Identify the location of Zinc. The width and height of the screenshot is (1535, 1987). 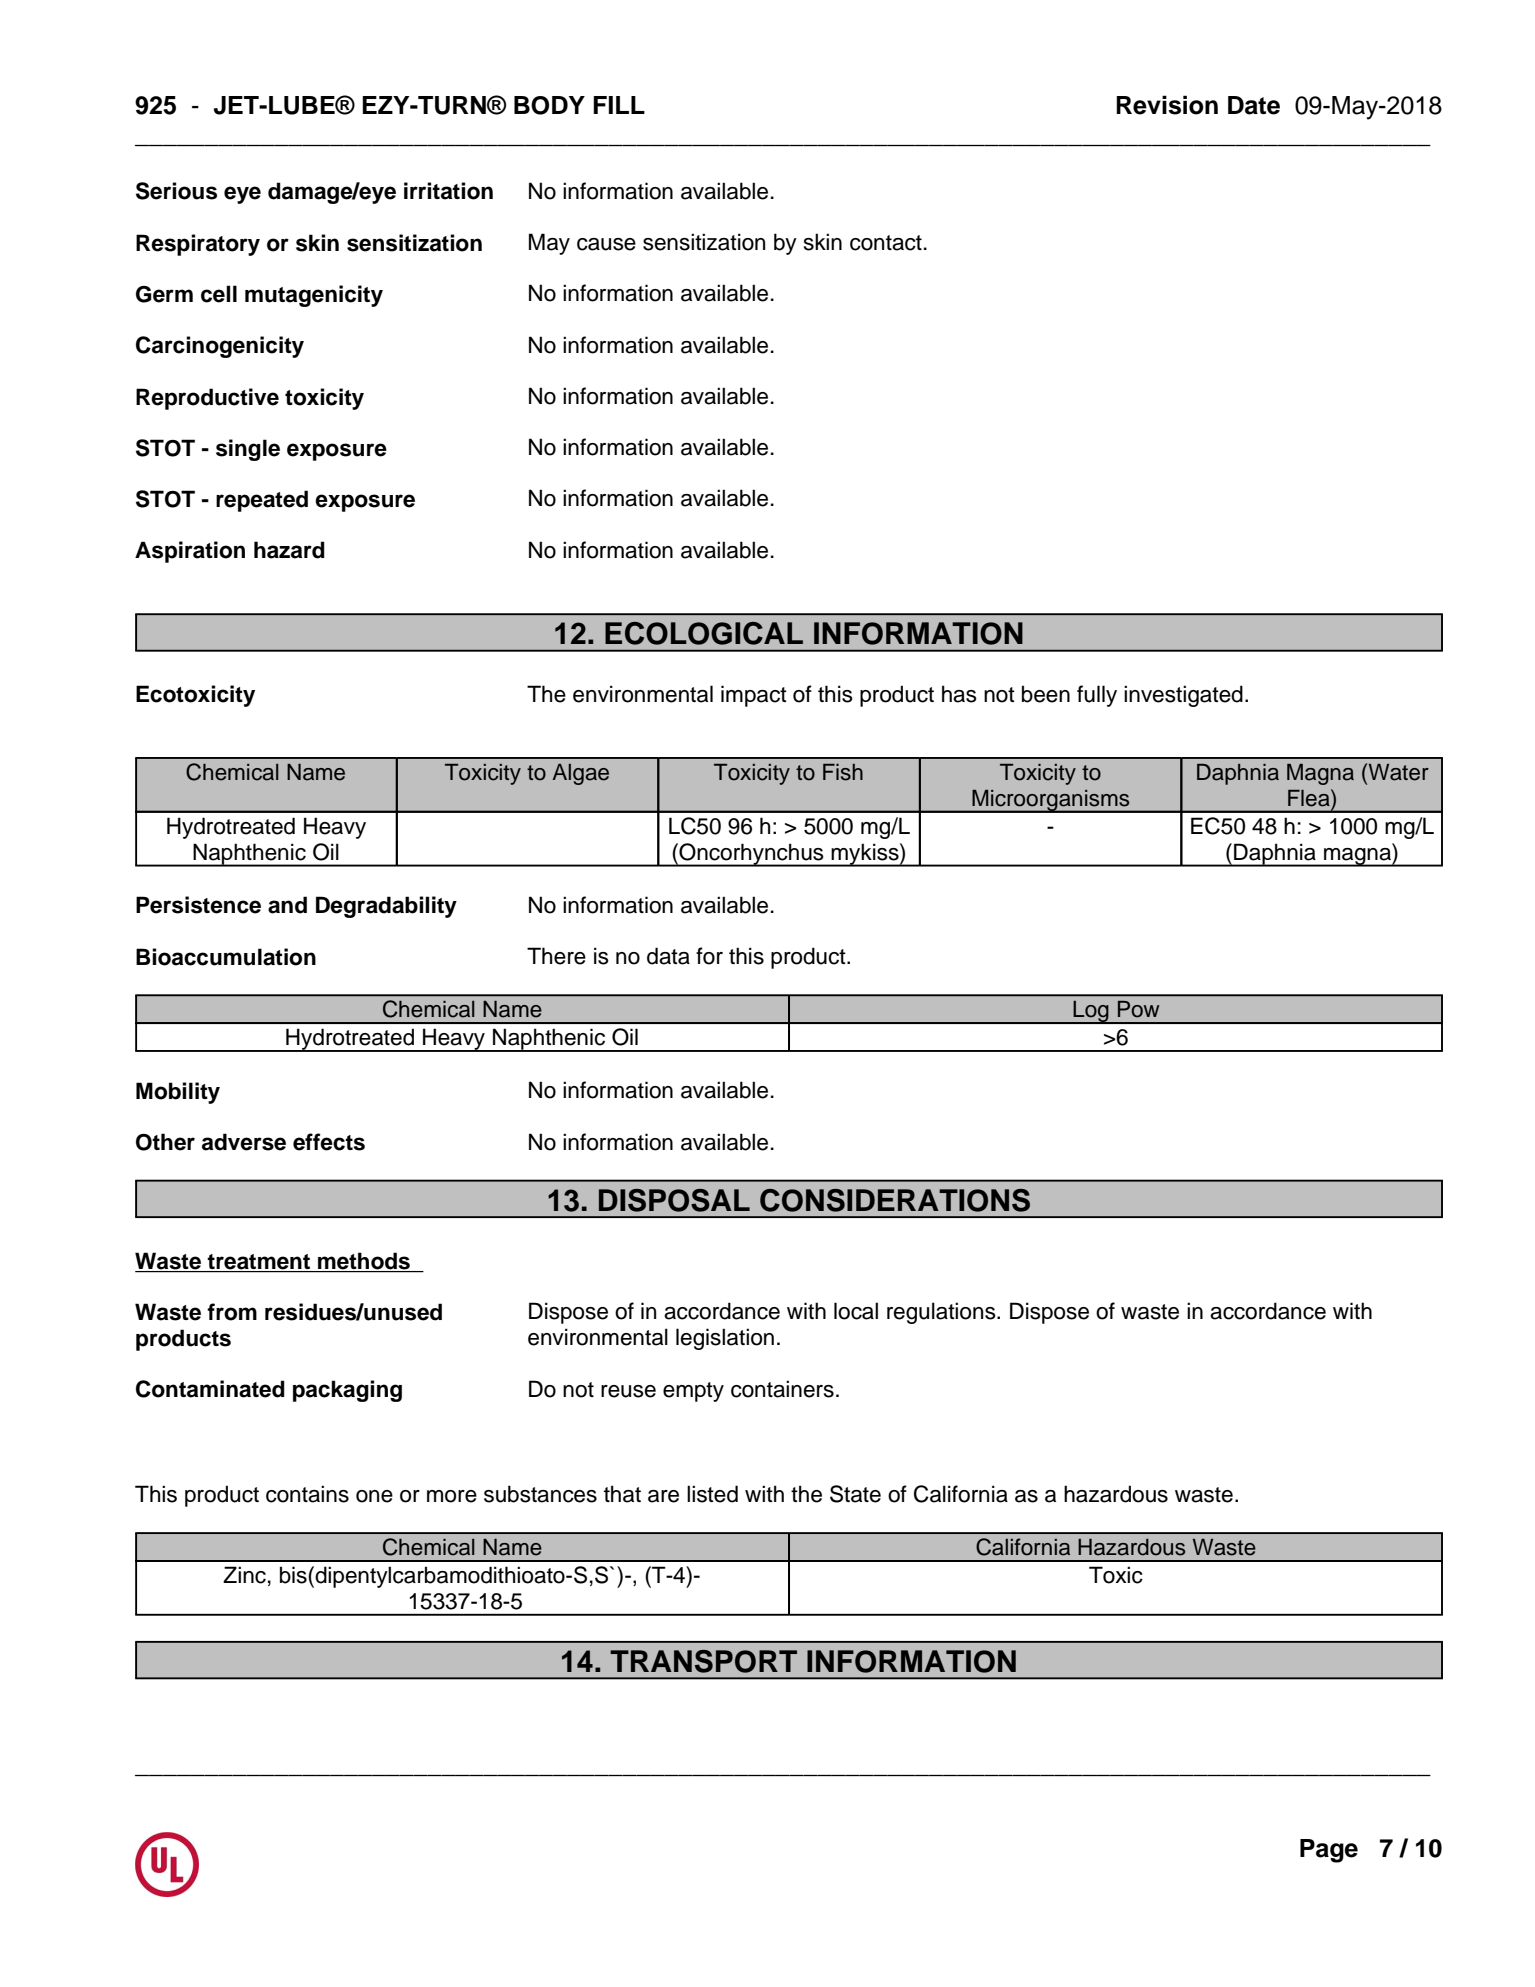
(244, 1575).
